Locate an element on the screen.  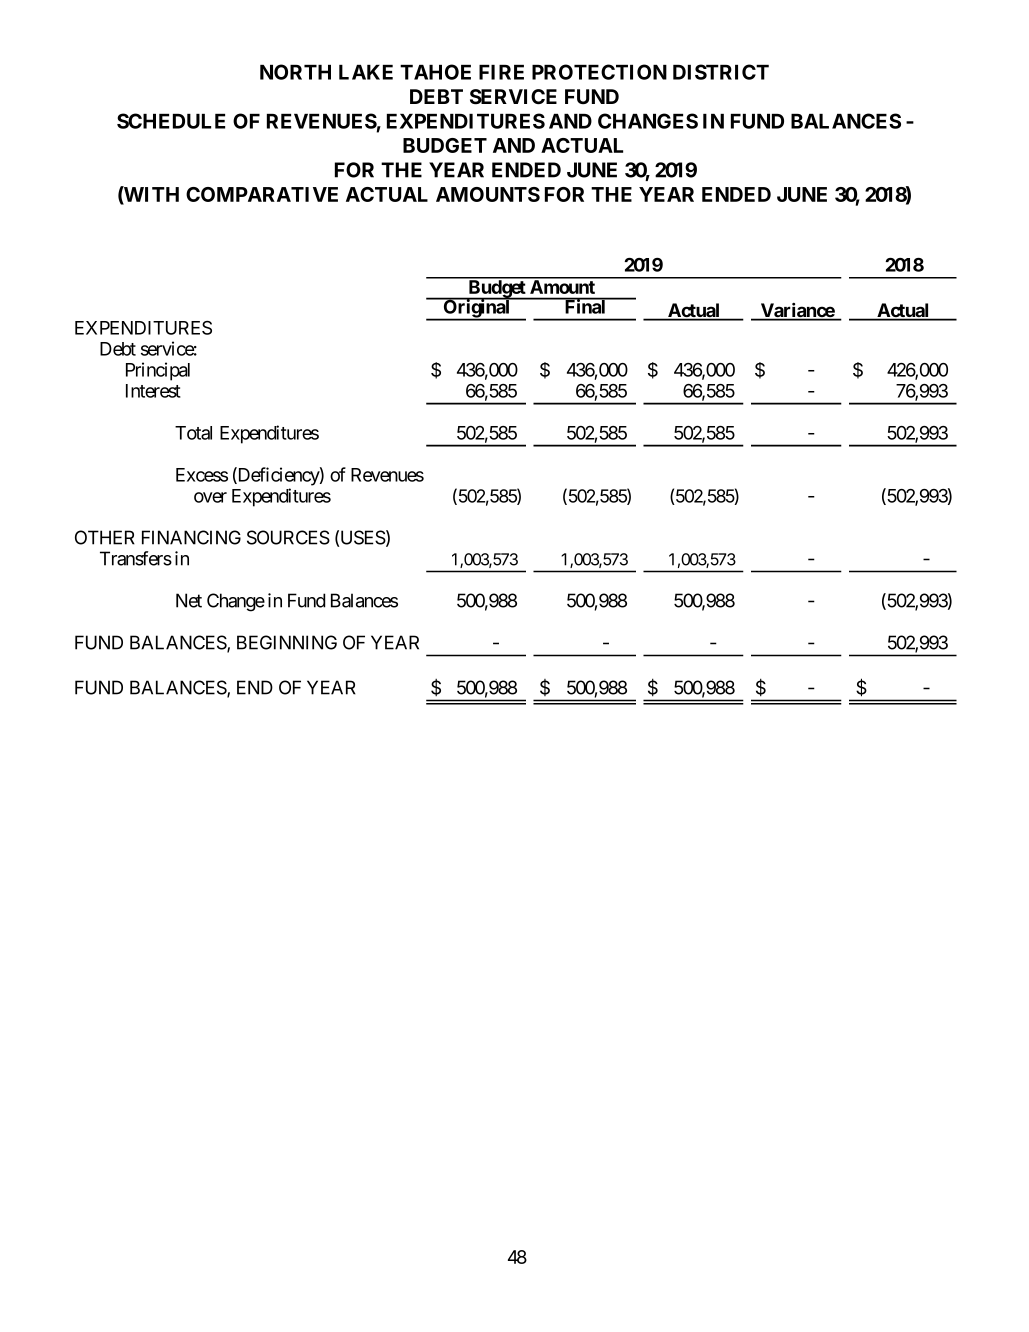
Net is located at coordinates (189, 600).
